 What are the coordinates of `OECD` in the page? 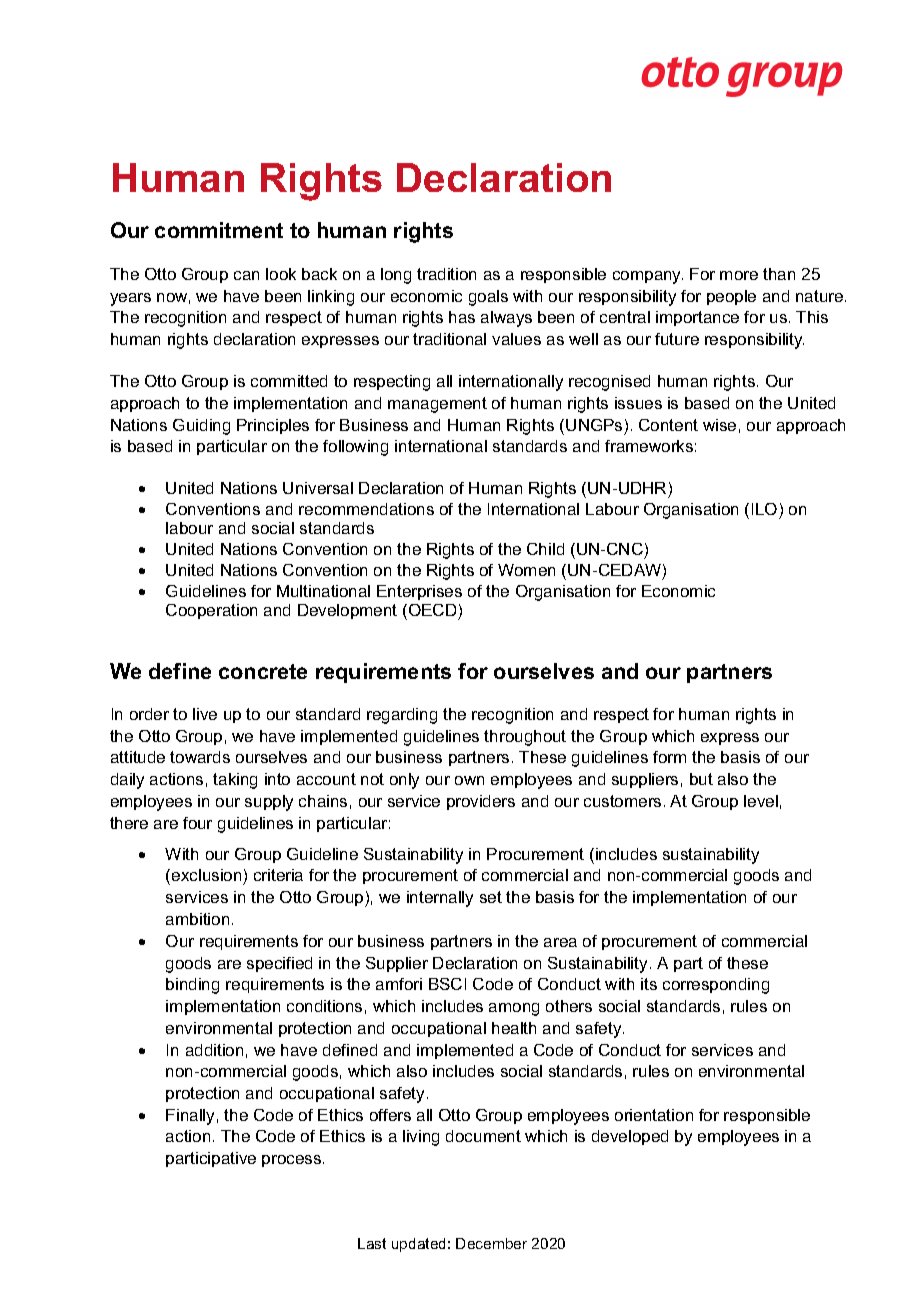 It's located at (432, 612).
